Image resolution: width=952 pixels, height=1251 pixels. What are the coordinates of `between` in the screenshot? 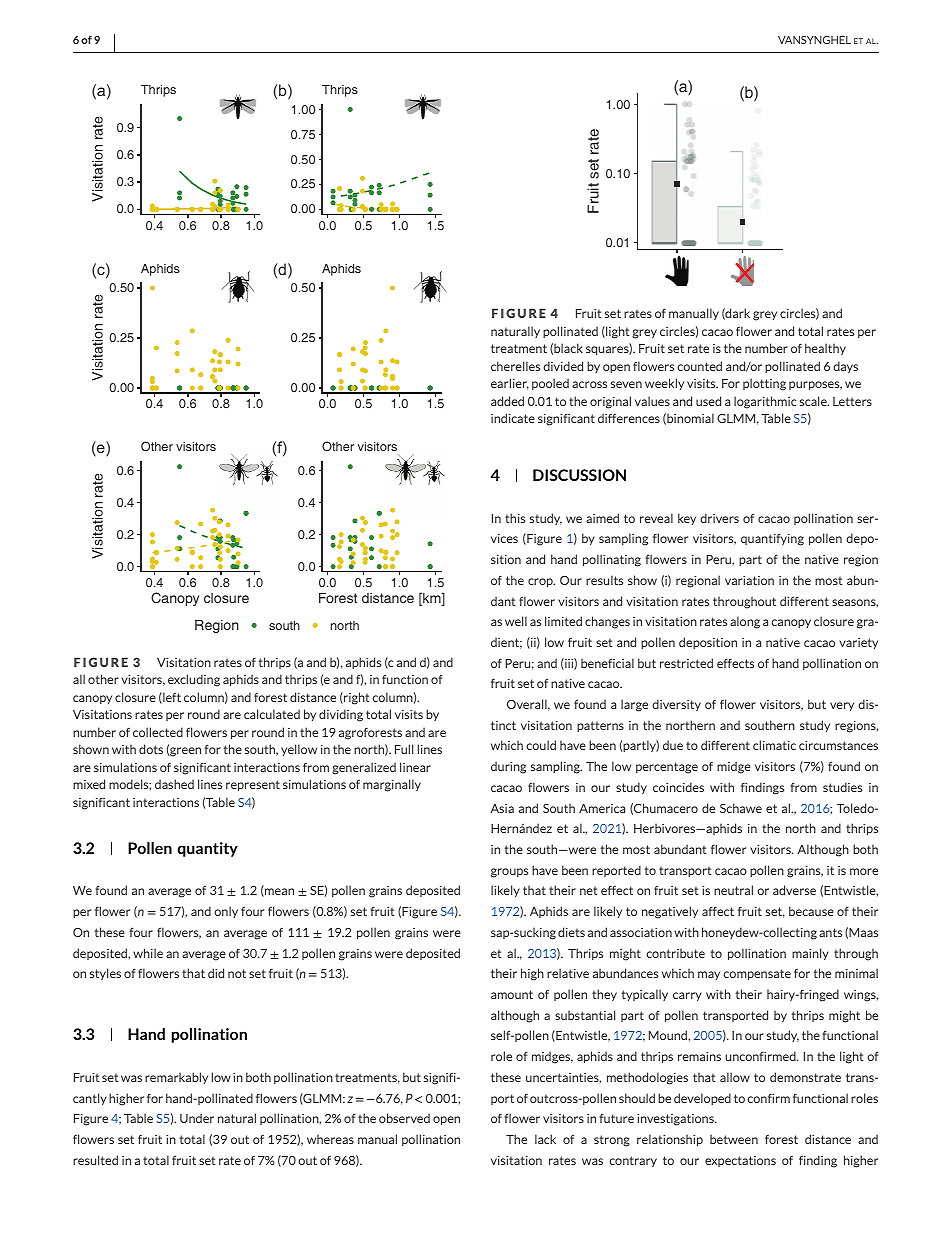 It's located at (734, 1139).
